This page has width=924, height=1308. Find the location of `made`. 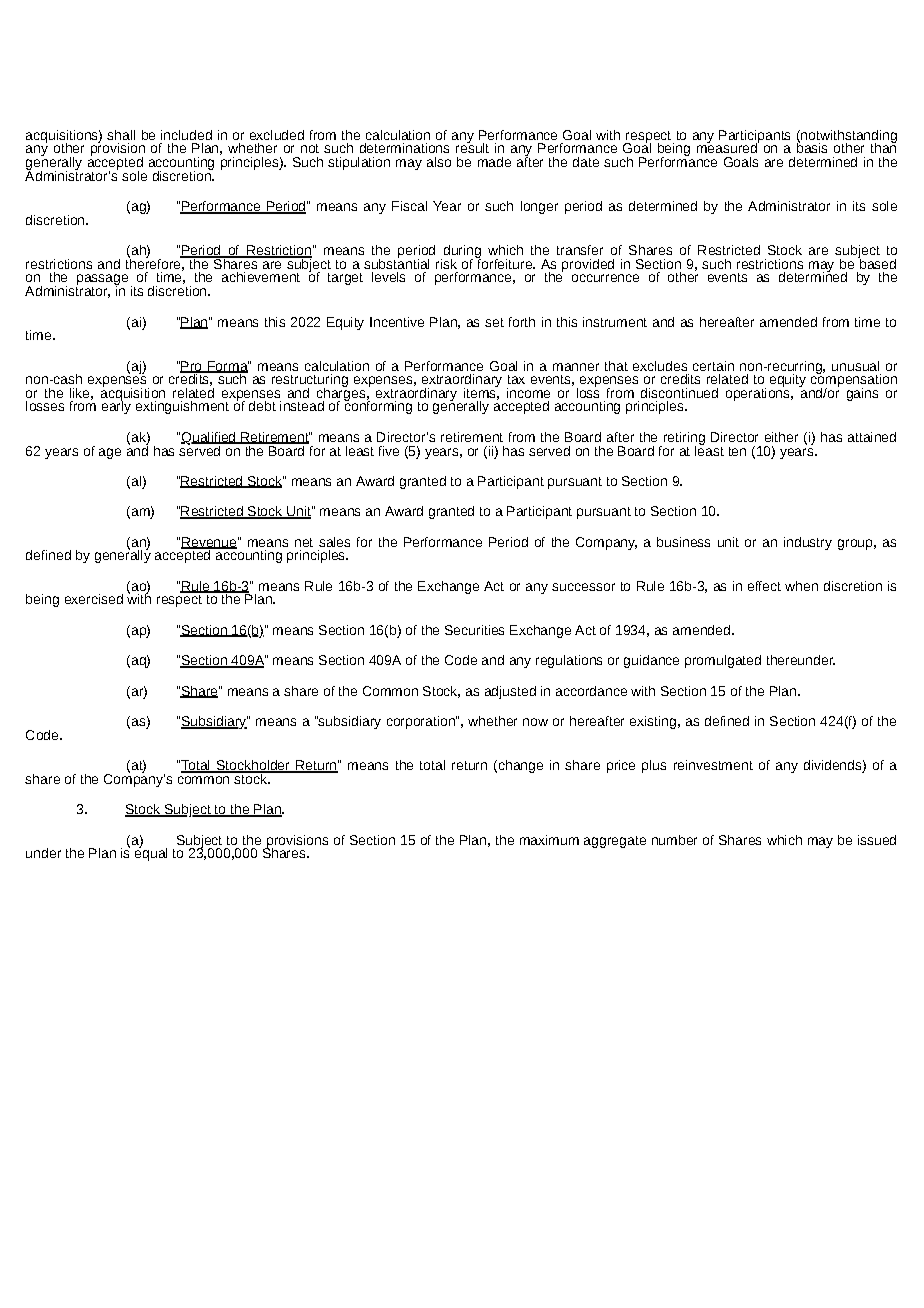

made is located at coordinates (494, 162).
